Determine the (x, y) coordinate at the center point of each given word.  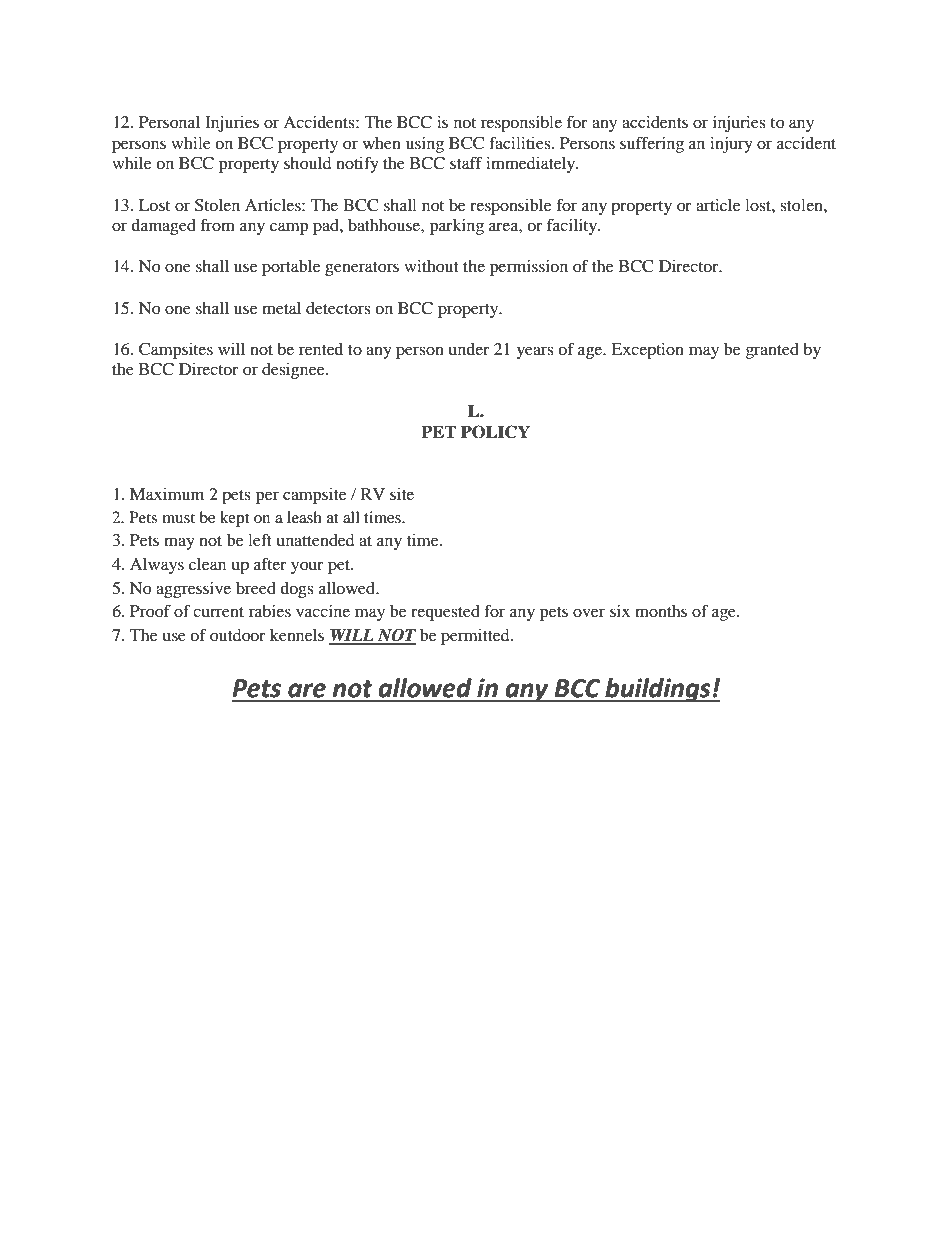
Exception (647, 351)
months (661, 611)
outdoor (238, 635)
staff (466, 162)
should (308, 163)
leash (304, 517)
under (469, 349)
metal (281, 308)
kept (234, 519)
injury (731, 145)
